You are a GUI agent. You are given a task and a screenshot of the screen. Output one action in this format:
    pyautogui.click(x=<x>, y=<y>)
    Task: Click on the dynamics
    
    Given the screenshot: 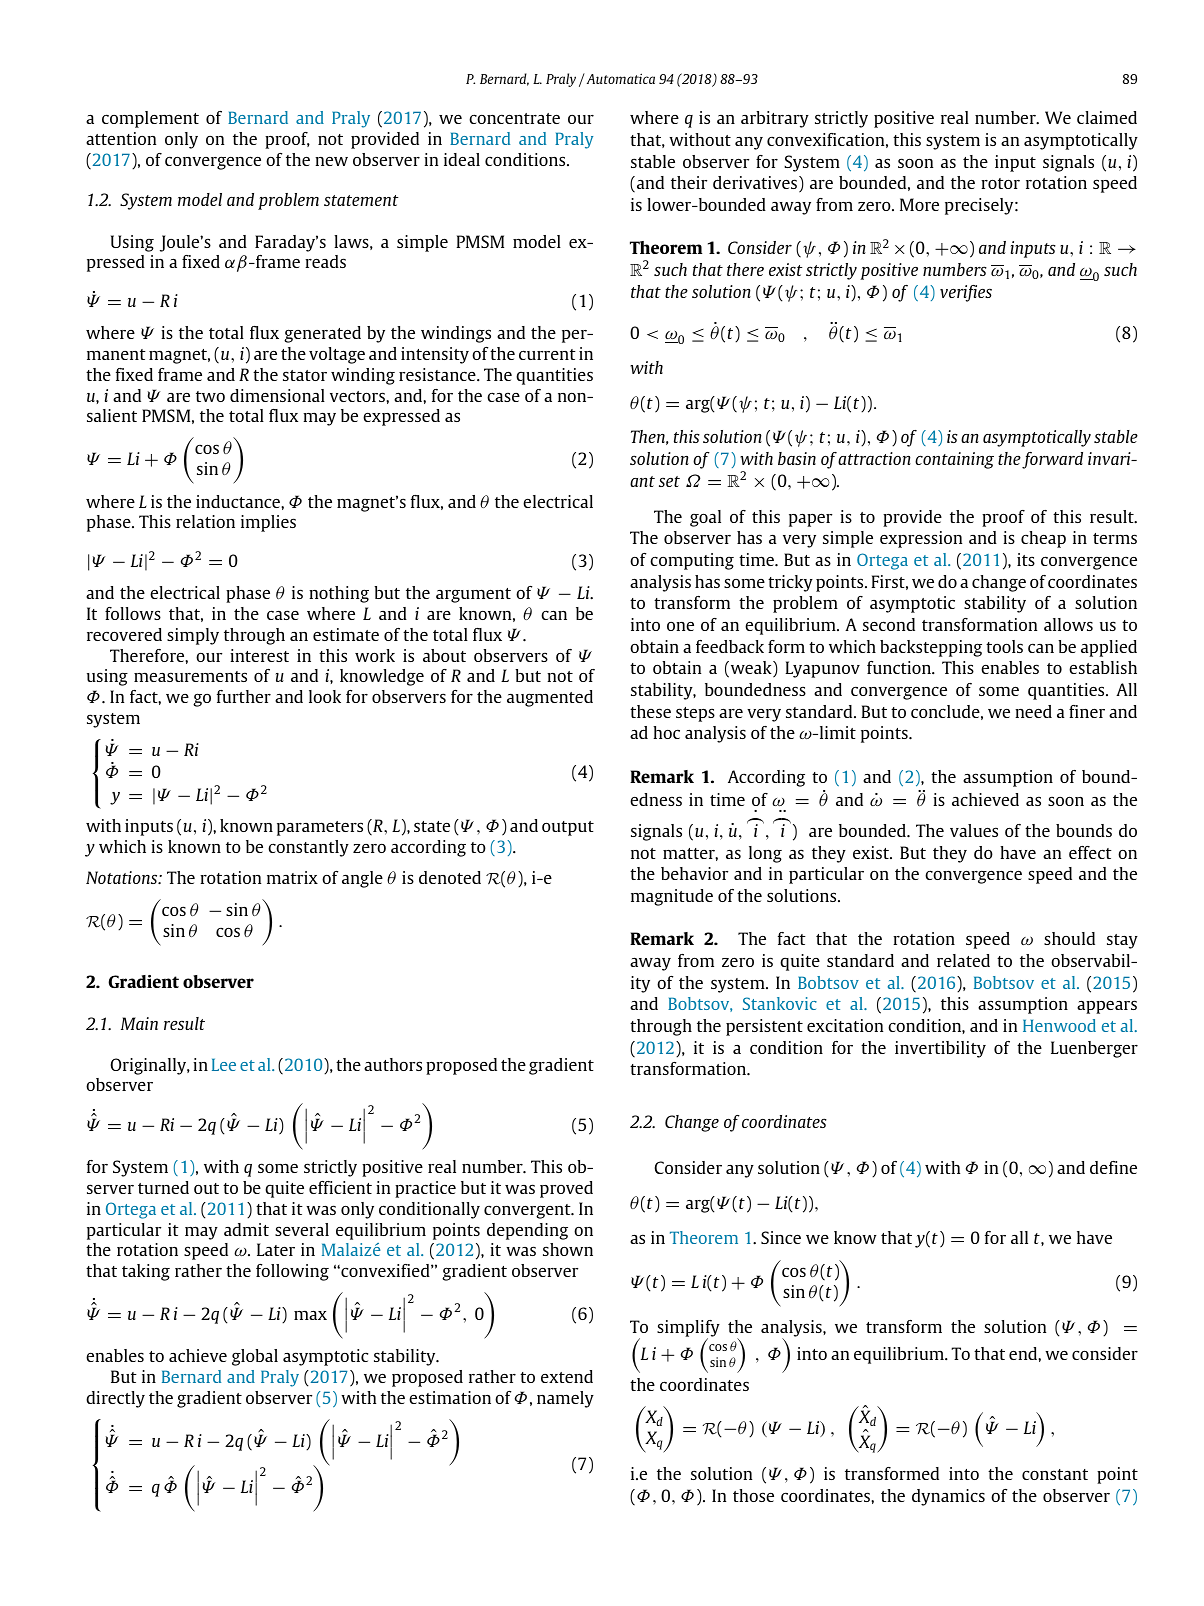 What is the action you would take?
    pyautogui.click(x=948, y=1497)
